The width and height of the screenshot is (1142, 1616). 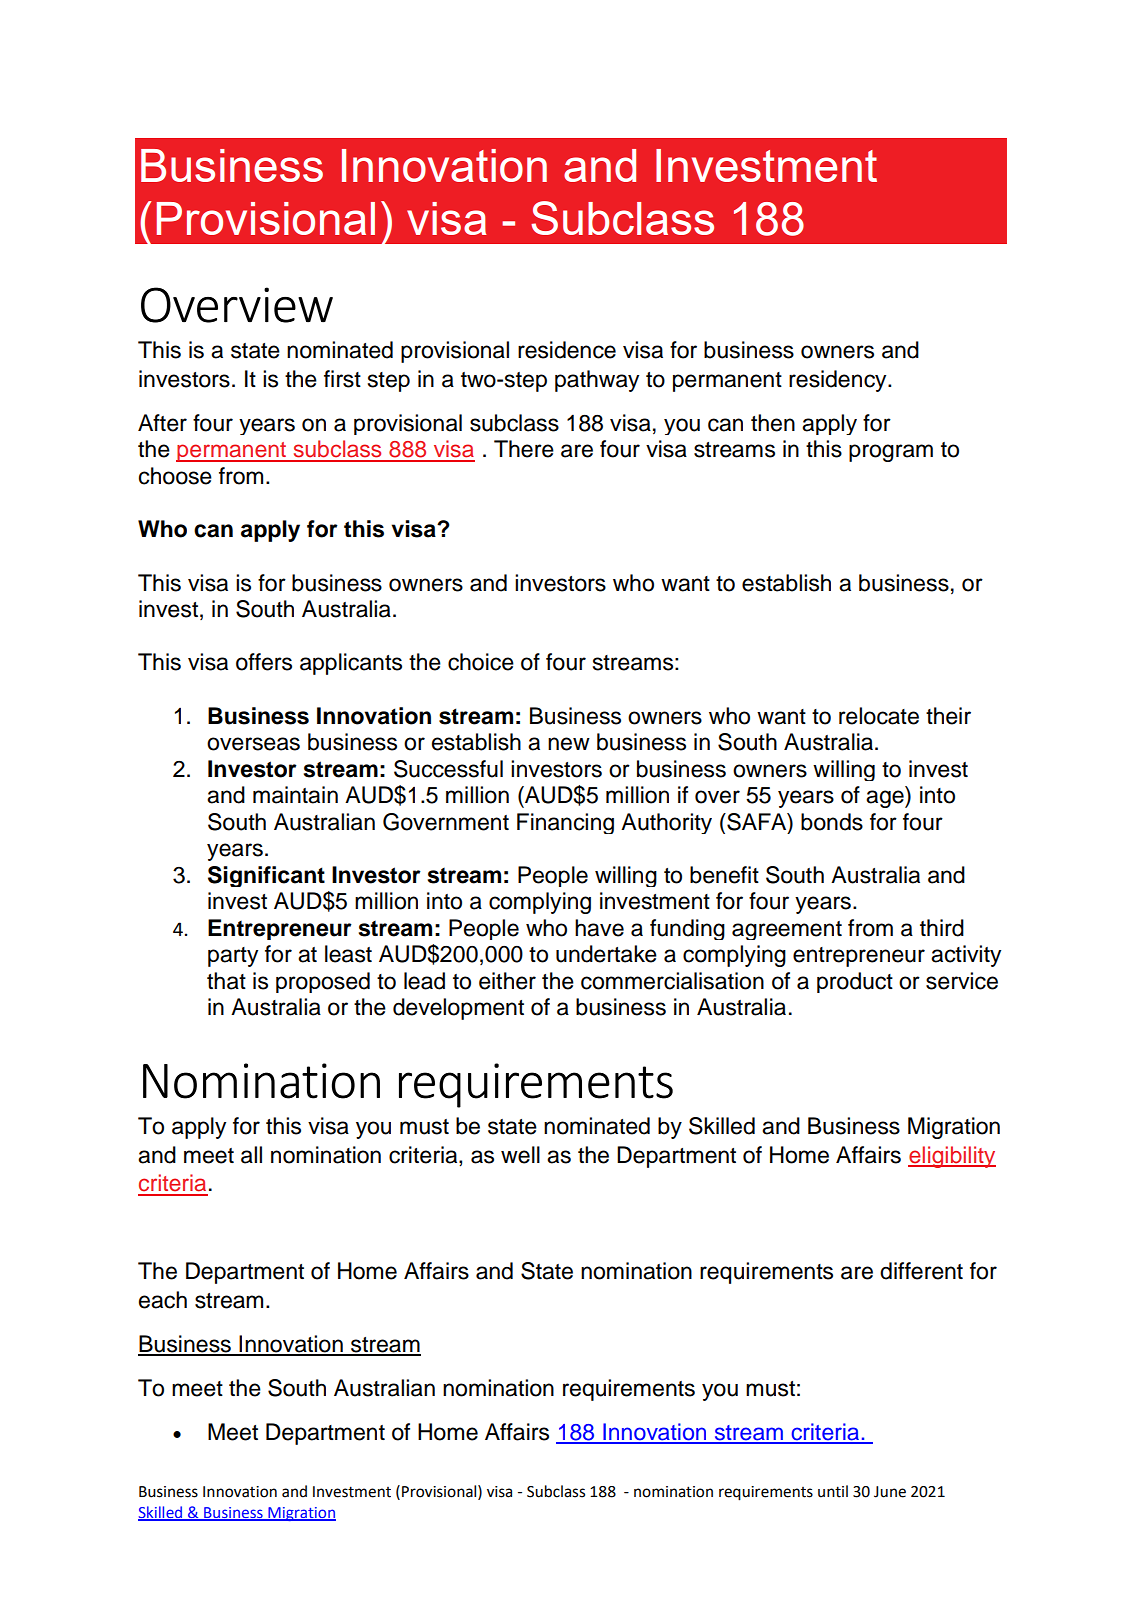 What do you see at coordinates (264, 662) in the screenshot?
I see `offers` at bounding box center [264, 662].
